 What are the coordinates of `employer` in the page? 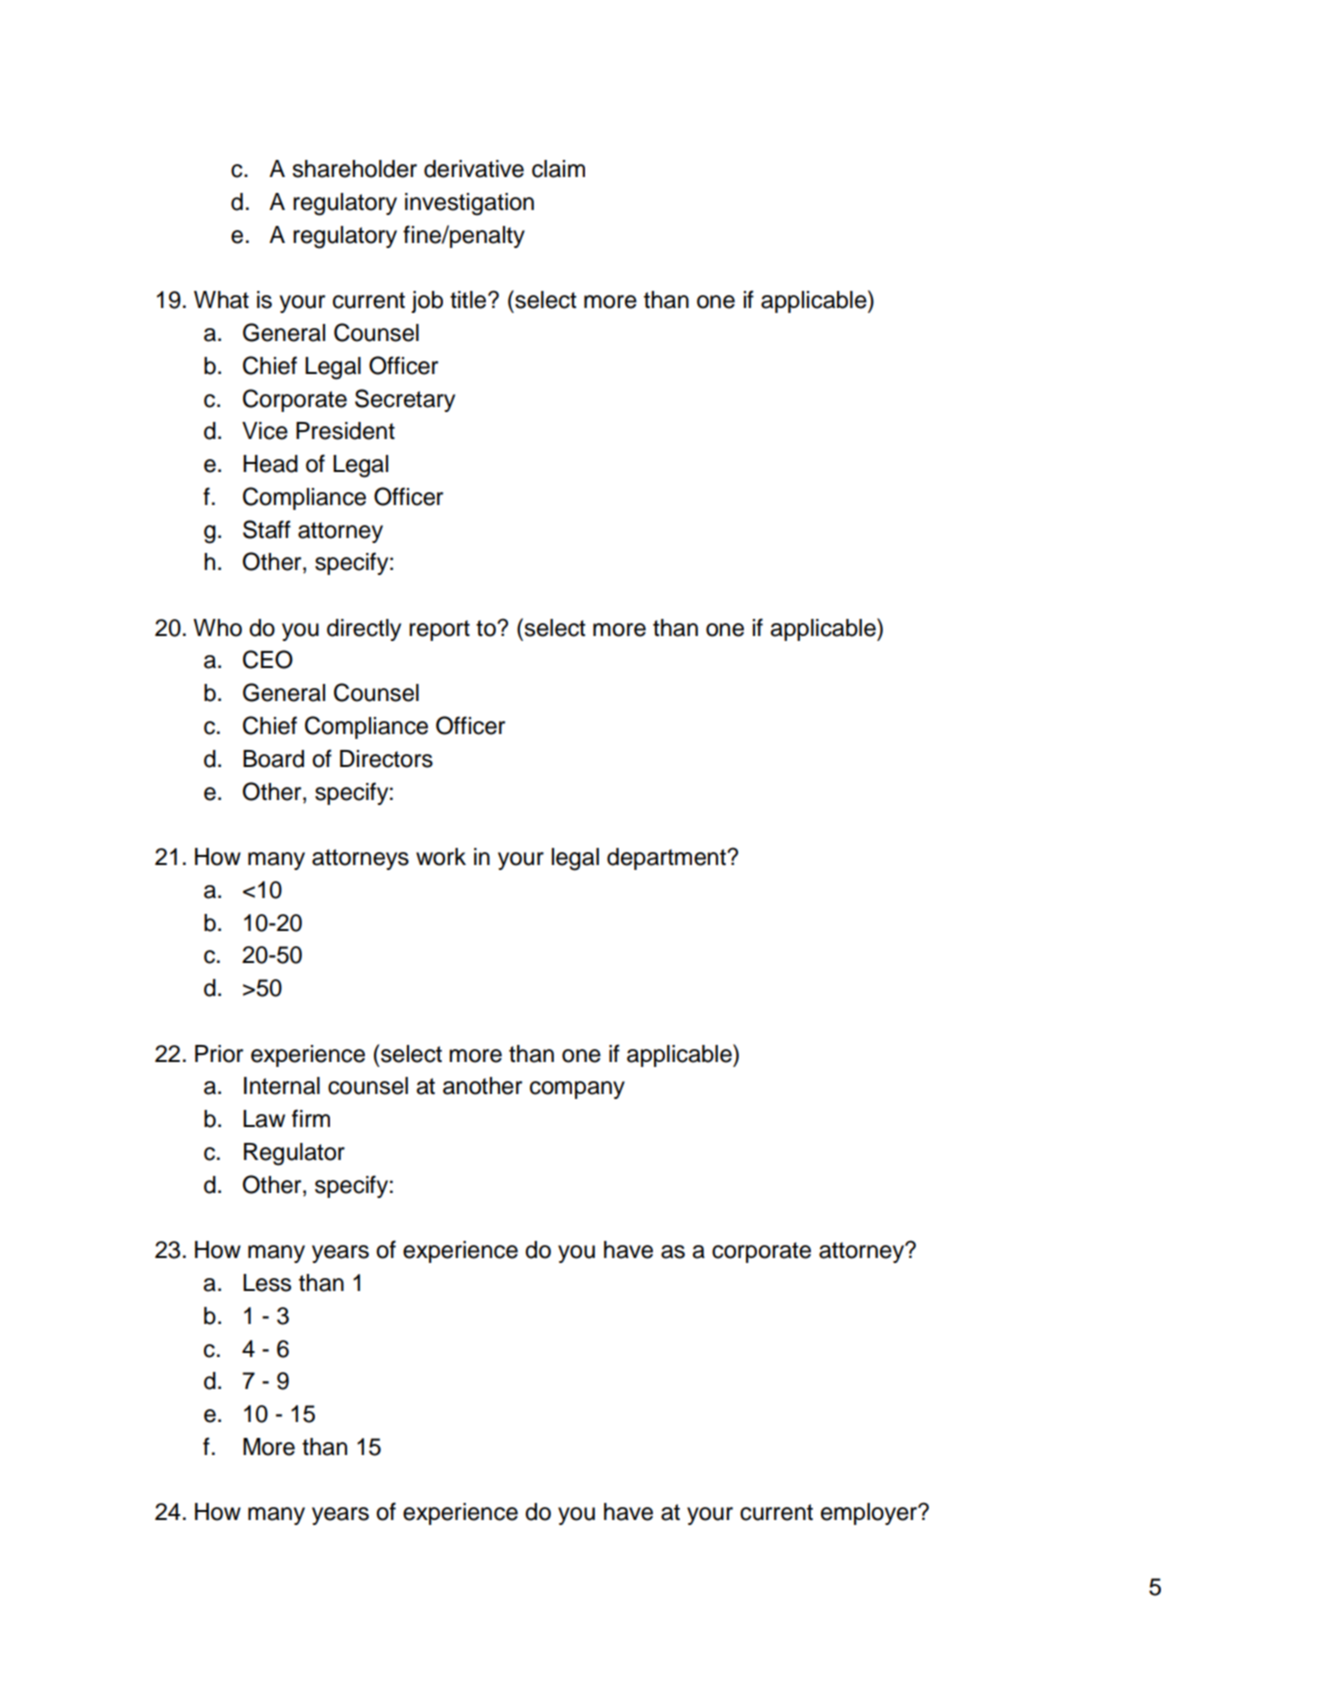 It's located at (870, 1514).
